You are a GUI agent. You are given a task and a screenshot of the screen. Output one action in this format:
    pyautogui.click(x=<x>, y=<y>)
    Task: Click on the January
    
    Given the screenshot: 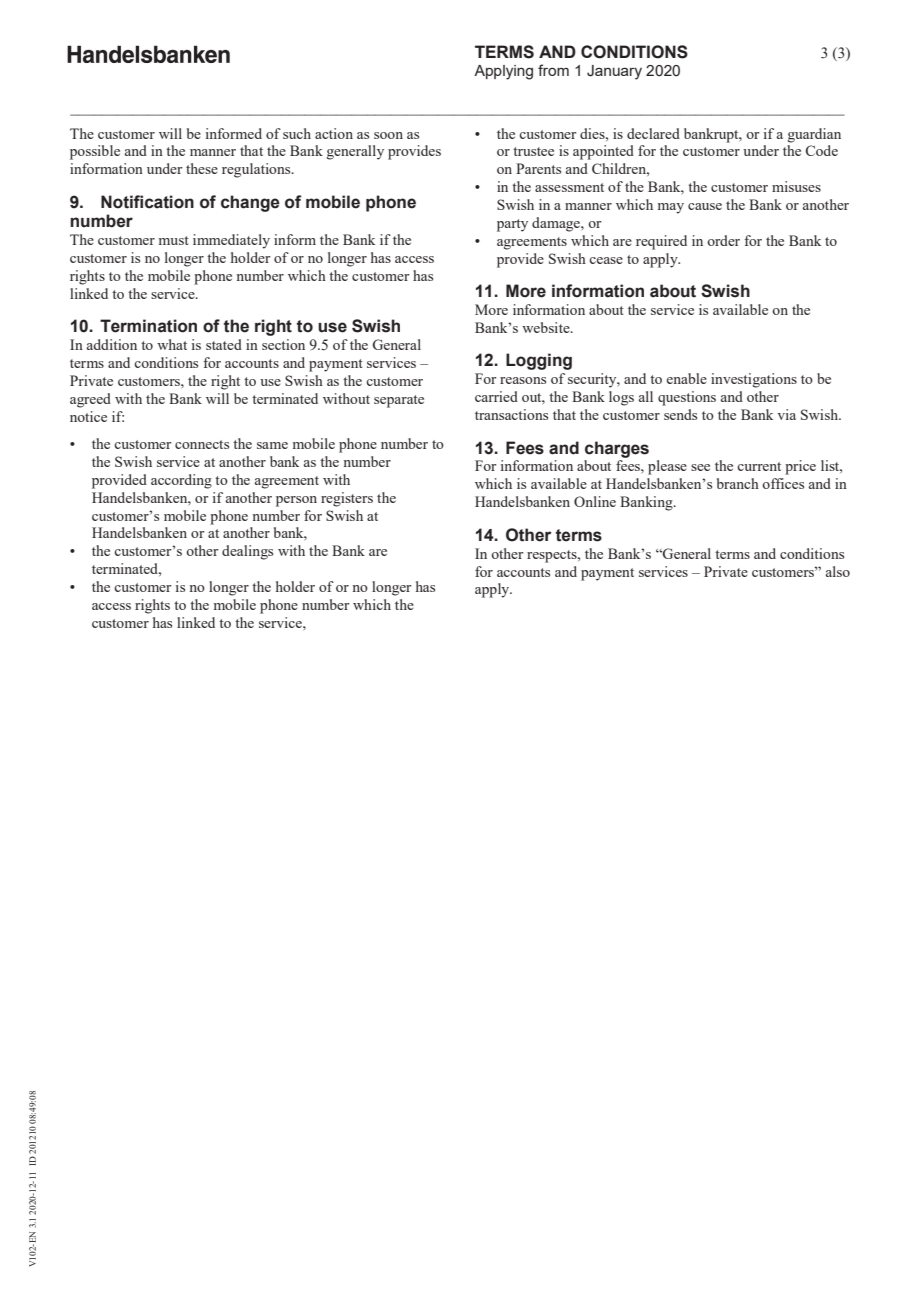 What is the action you would take?
    pyautogui.click(x=614, y=72)
